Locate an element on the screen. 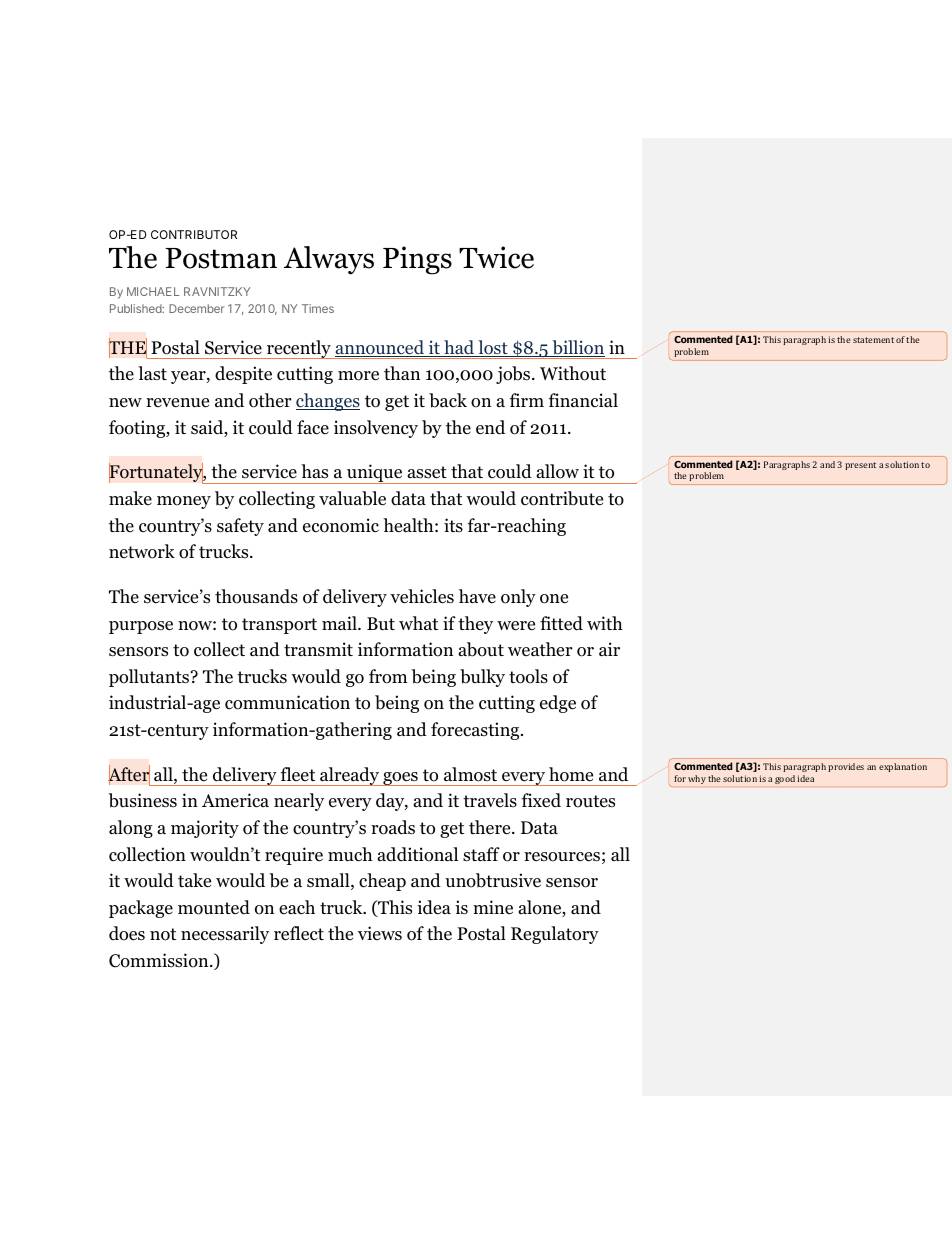 The width and height of the screenshot is (952, 1233). statement is located at coordinates (873, 340).
